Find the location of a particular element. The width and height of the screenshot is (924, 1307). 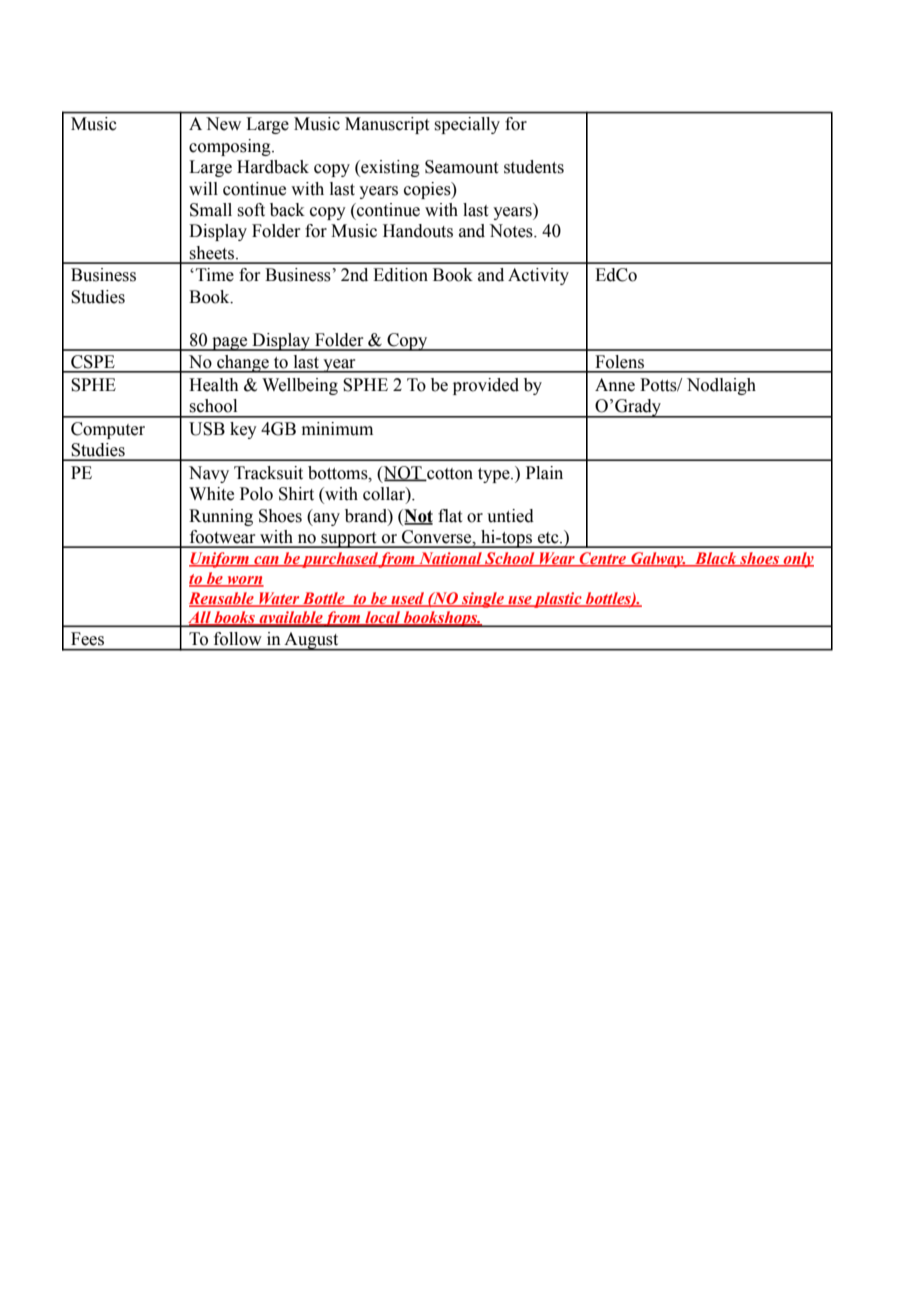

White is located at coordinates (211, 494).
